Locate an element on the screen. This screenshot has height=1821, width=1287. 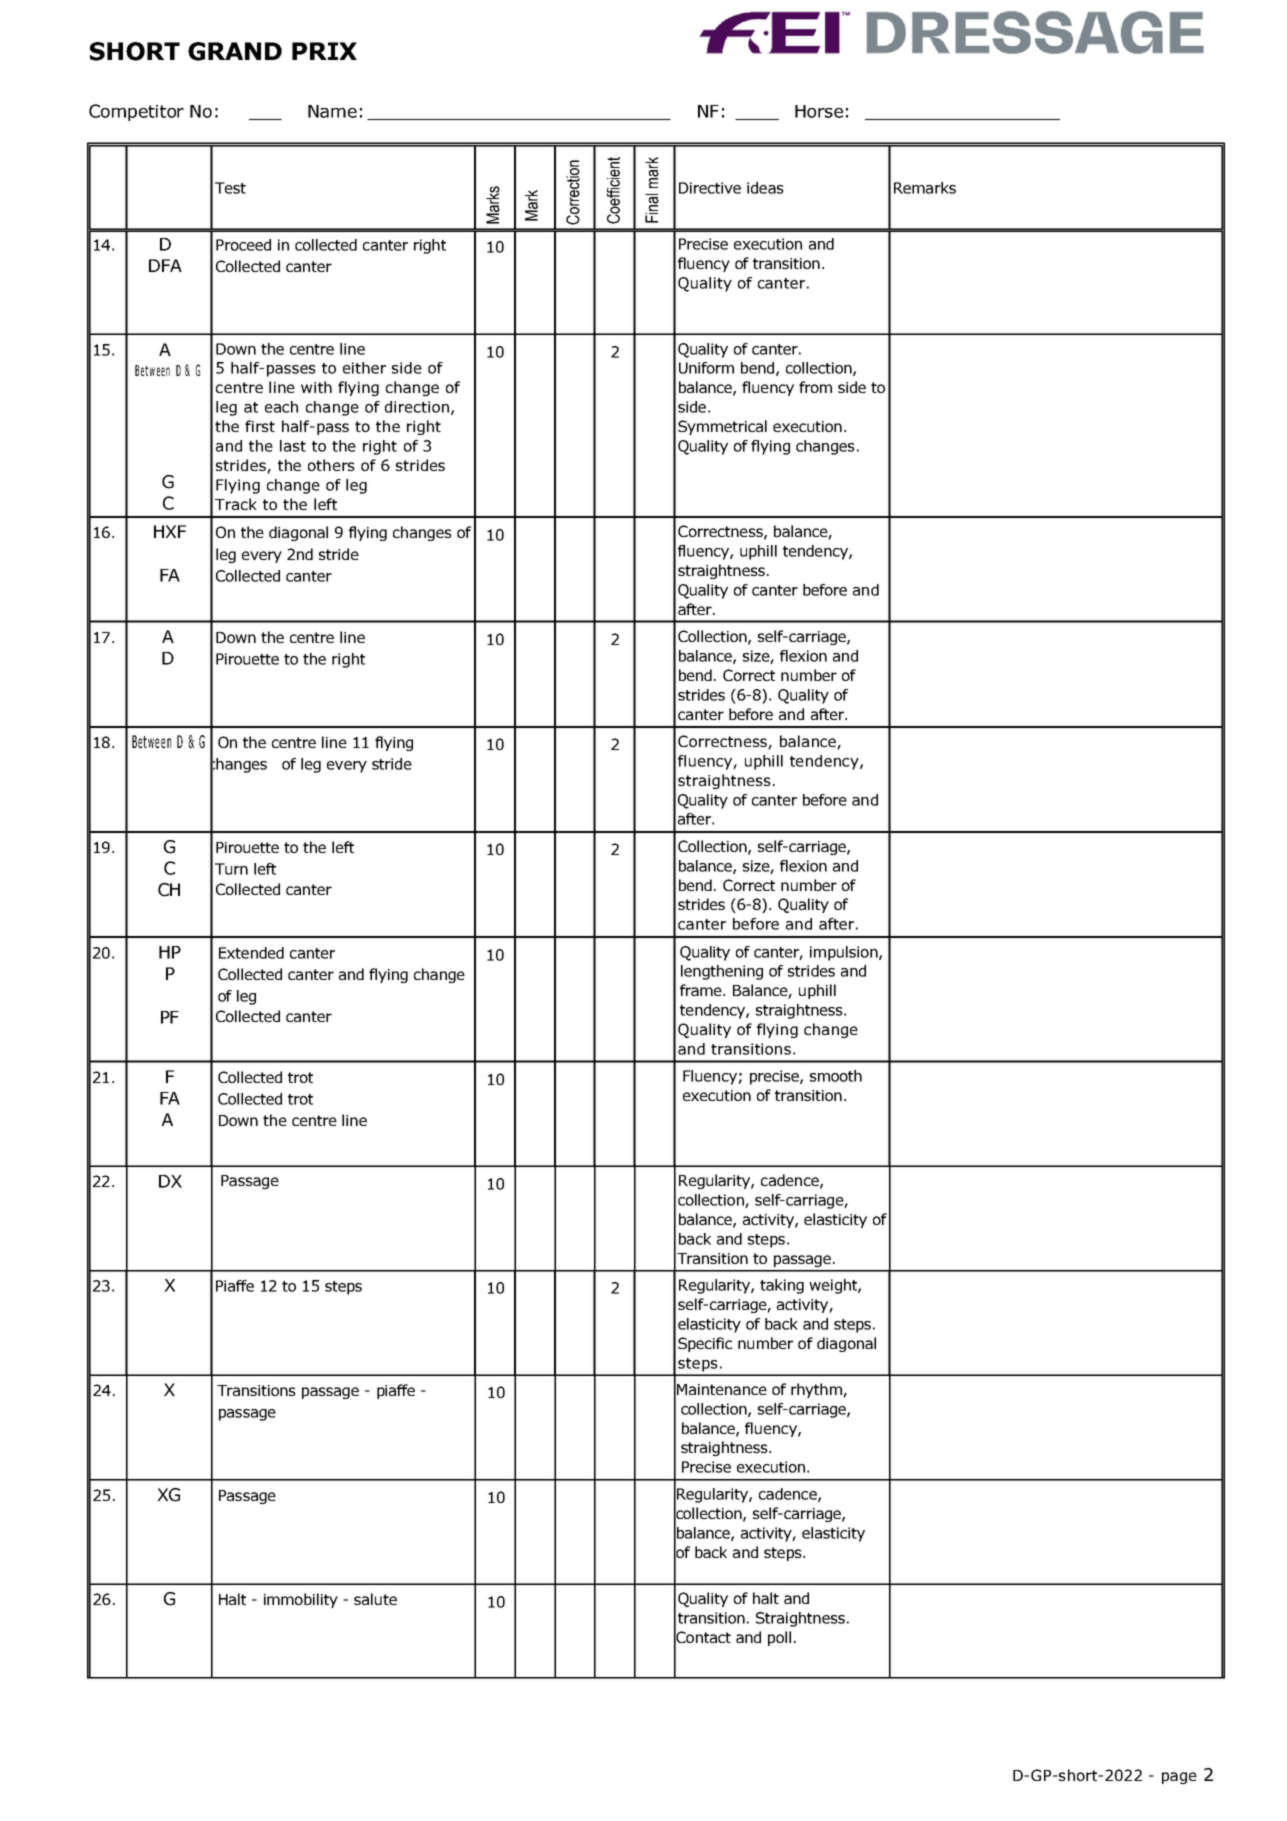
GRAND is located at coordinates (235, 51).
